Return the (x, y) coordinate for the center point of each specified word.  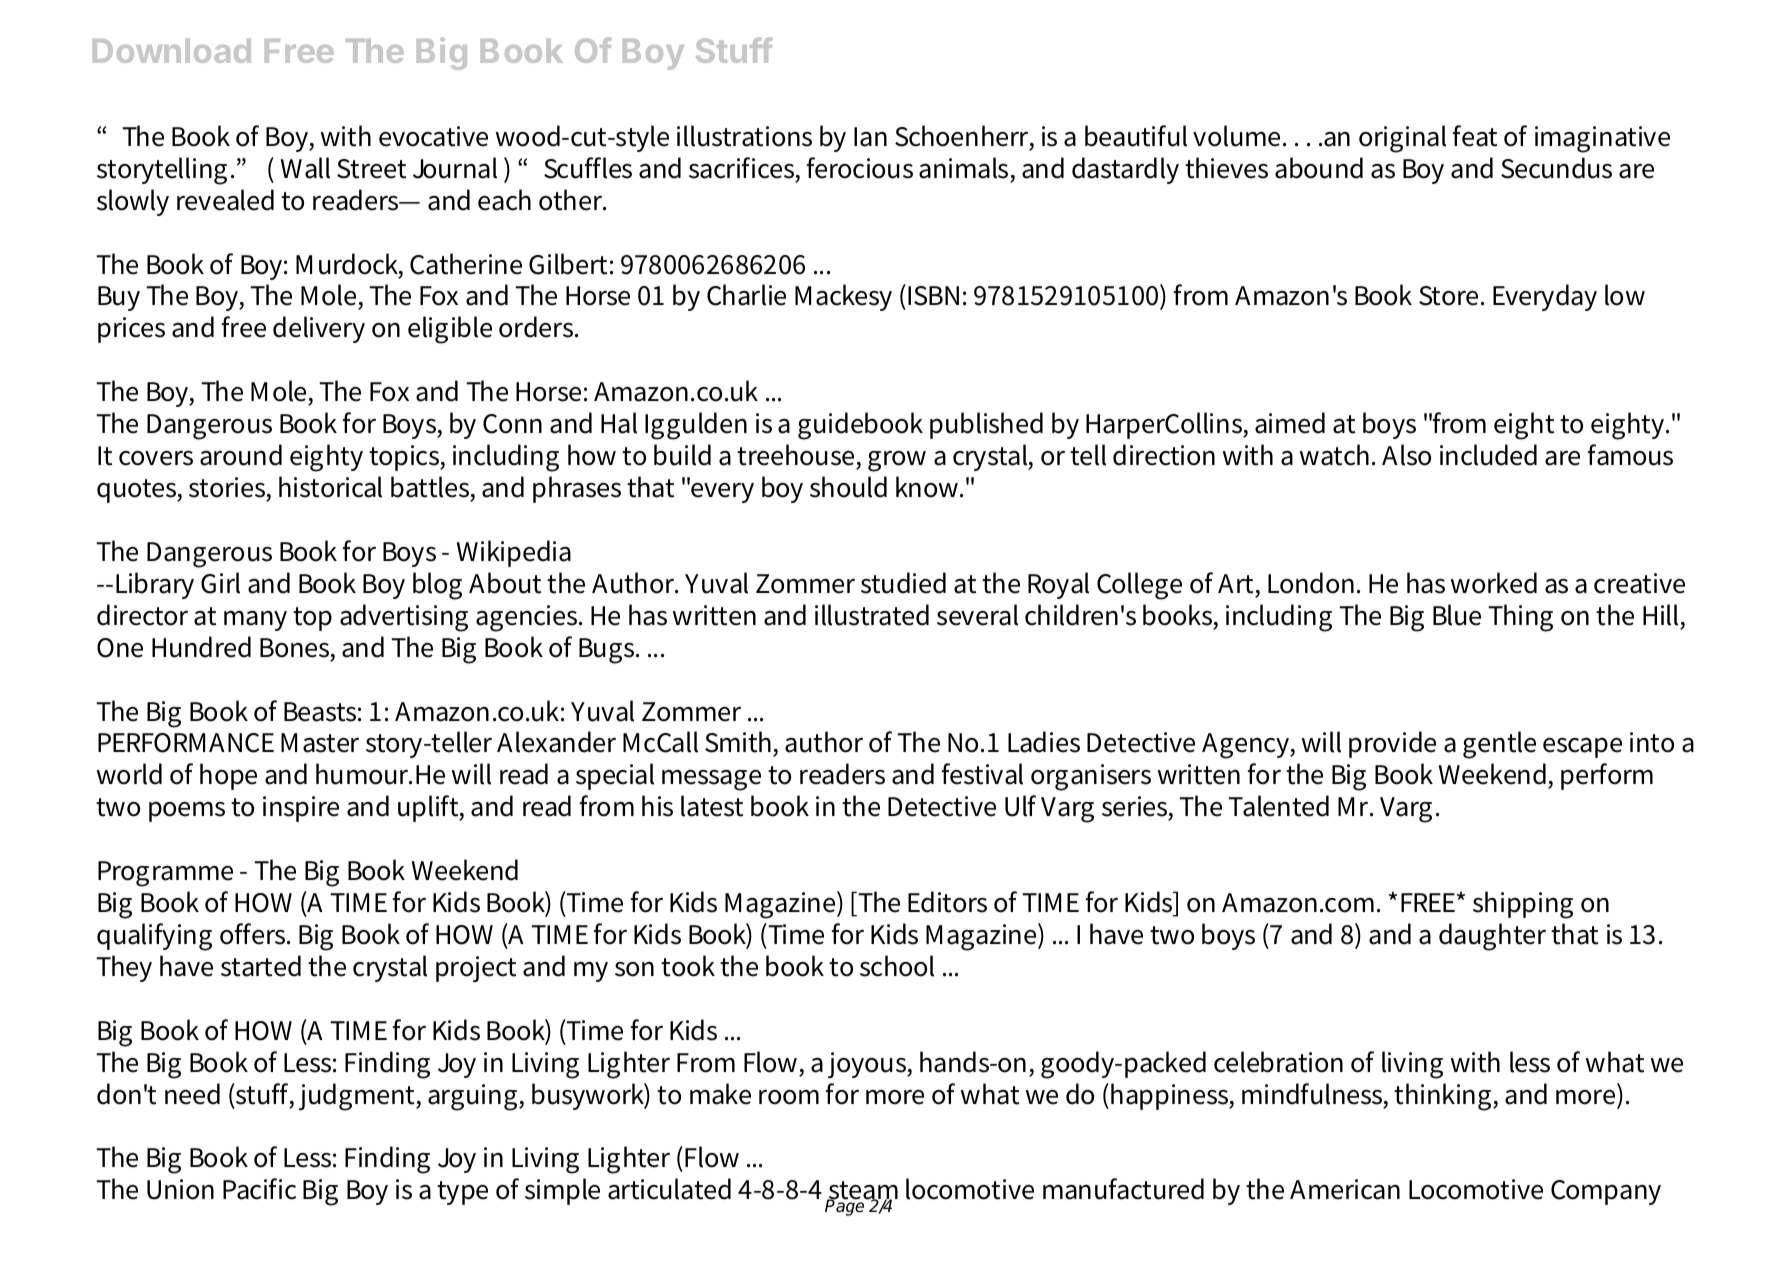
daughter (1492, 937)
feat (1475, 136)
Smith (739, 743)
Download (172, 51)
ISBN (933, 296)
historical (330, 487)
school (897, 966)
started (261, 966)
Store (1450, 296)
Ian (870, 137)
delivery (319, 329)
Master (320, 743)
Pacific (259, 1189)
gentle (1499, 745)
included (1488, 455)
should (848, 487)
